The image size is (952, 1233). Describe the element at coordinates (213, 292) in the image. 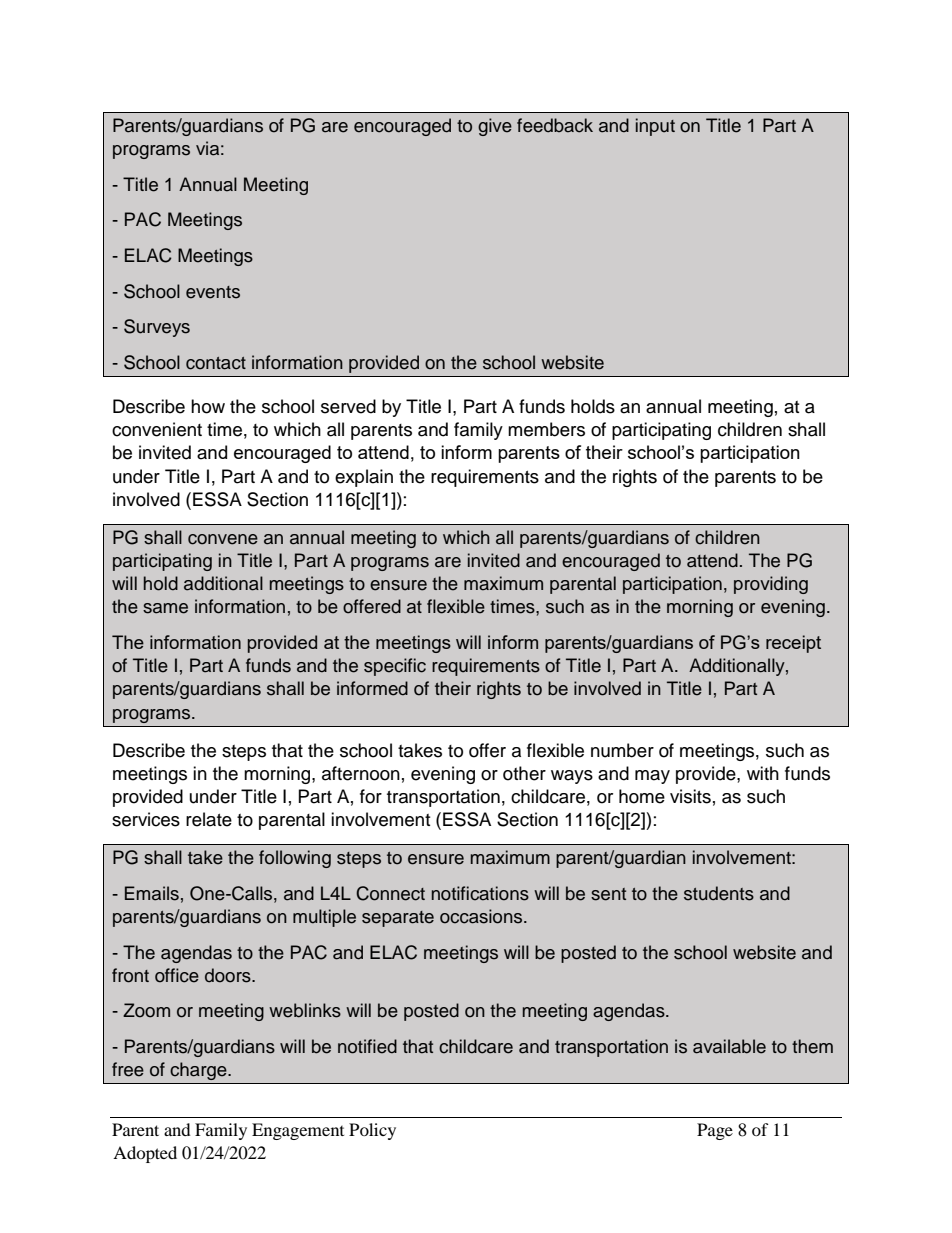

I see `events` at that location.
